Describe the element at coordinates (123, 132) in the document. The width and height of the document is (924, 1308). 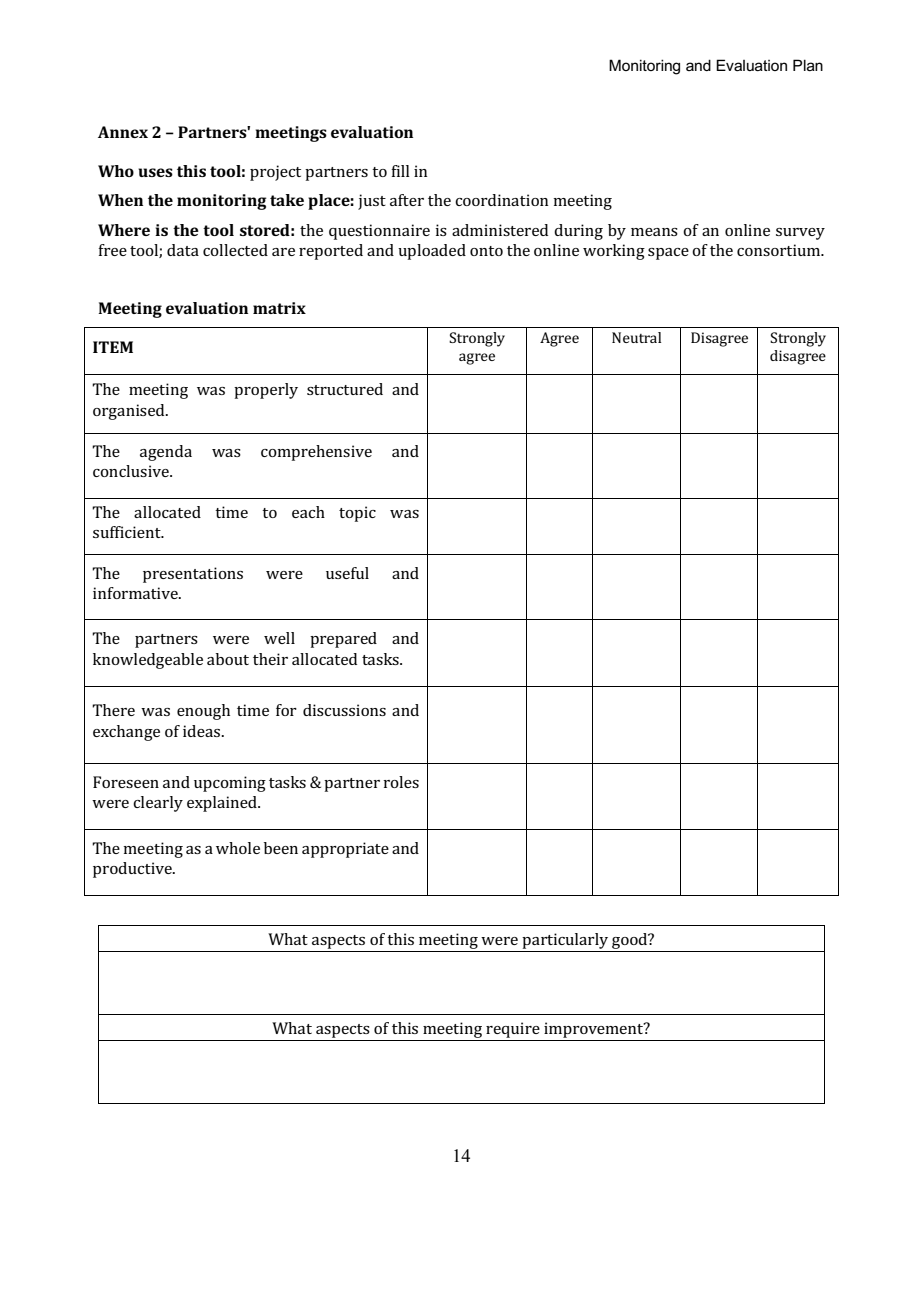
I see `Annex` at that location.
